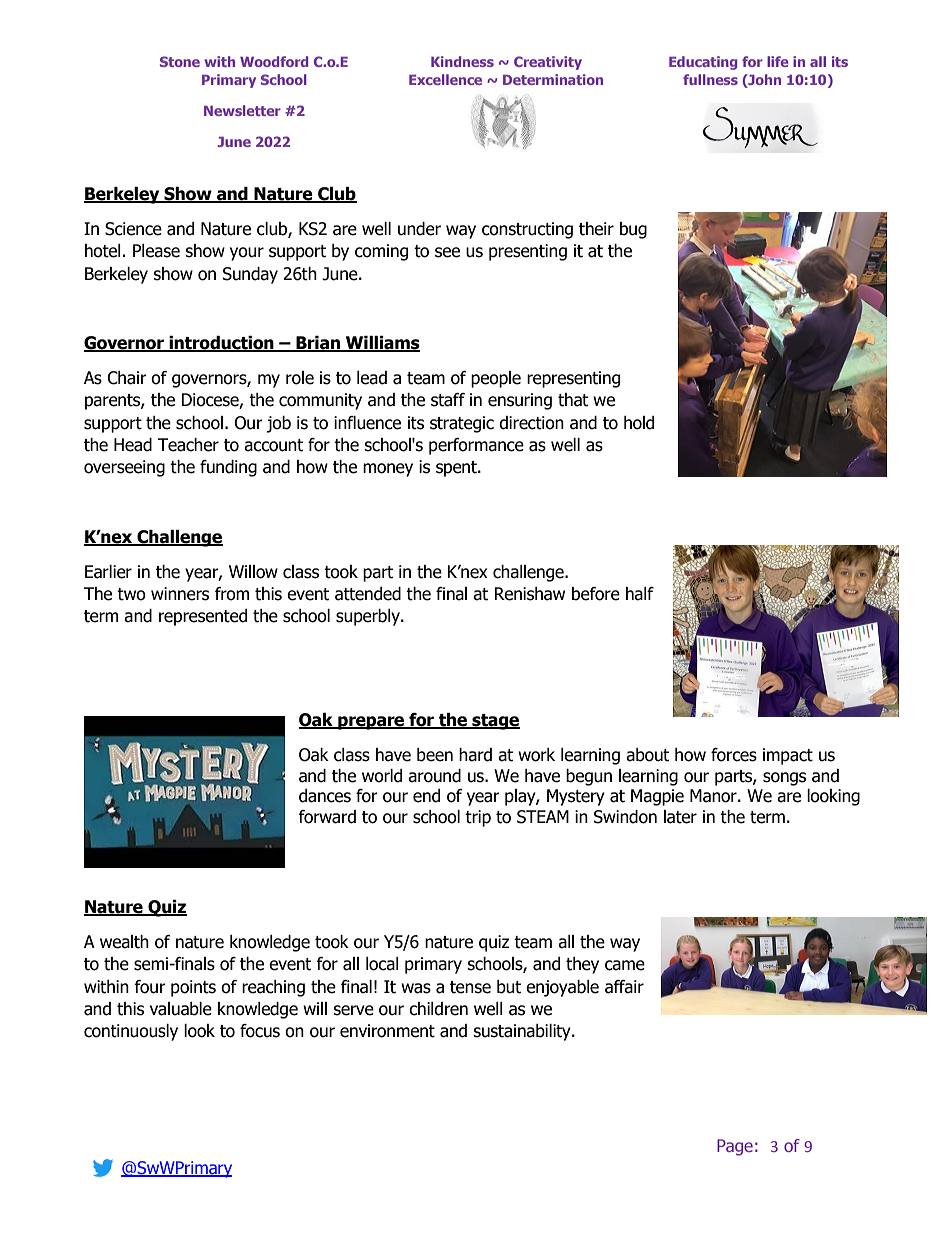  What do you see at coordinates (369, 617) in the page?
I see `superbly` at bounding box center [369, 617].
